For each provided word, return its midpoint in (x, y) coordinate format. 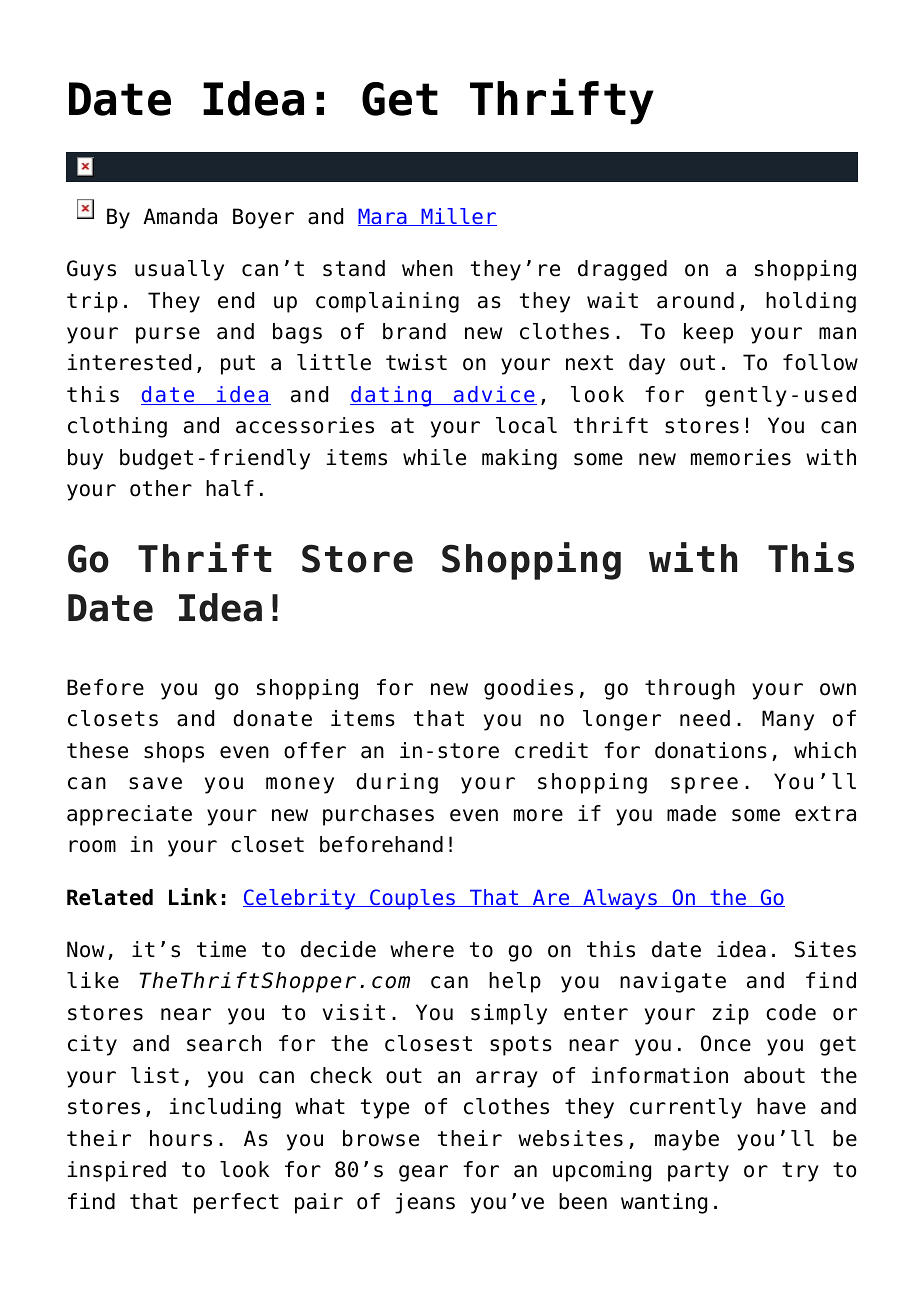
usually (179, 270)
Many (788, 720)
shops (174, 752)
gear (423, 1173)
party (698, 1172)
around (695, 300)
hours (181, 1138)
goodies (528, 689)
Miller (458, 217)
